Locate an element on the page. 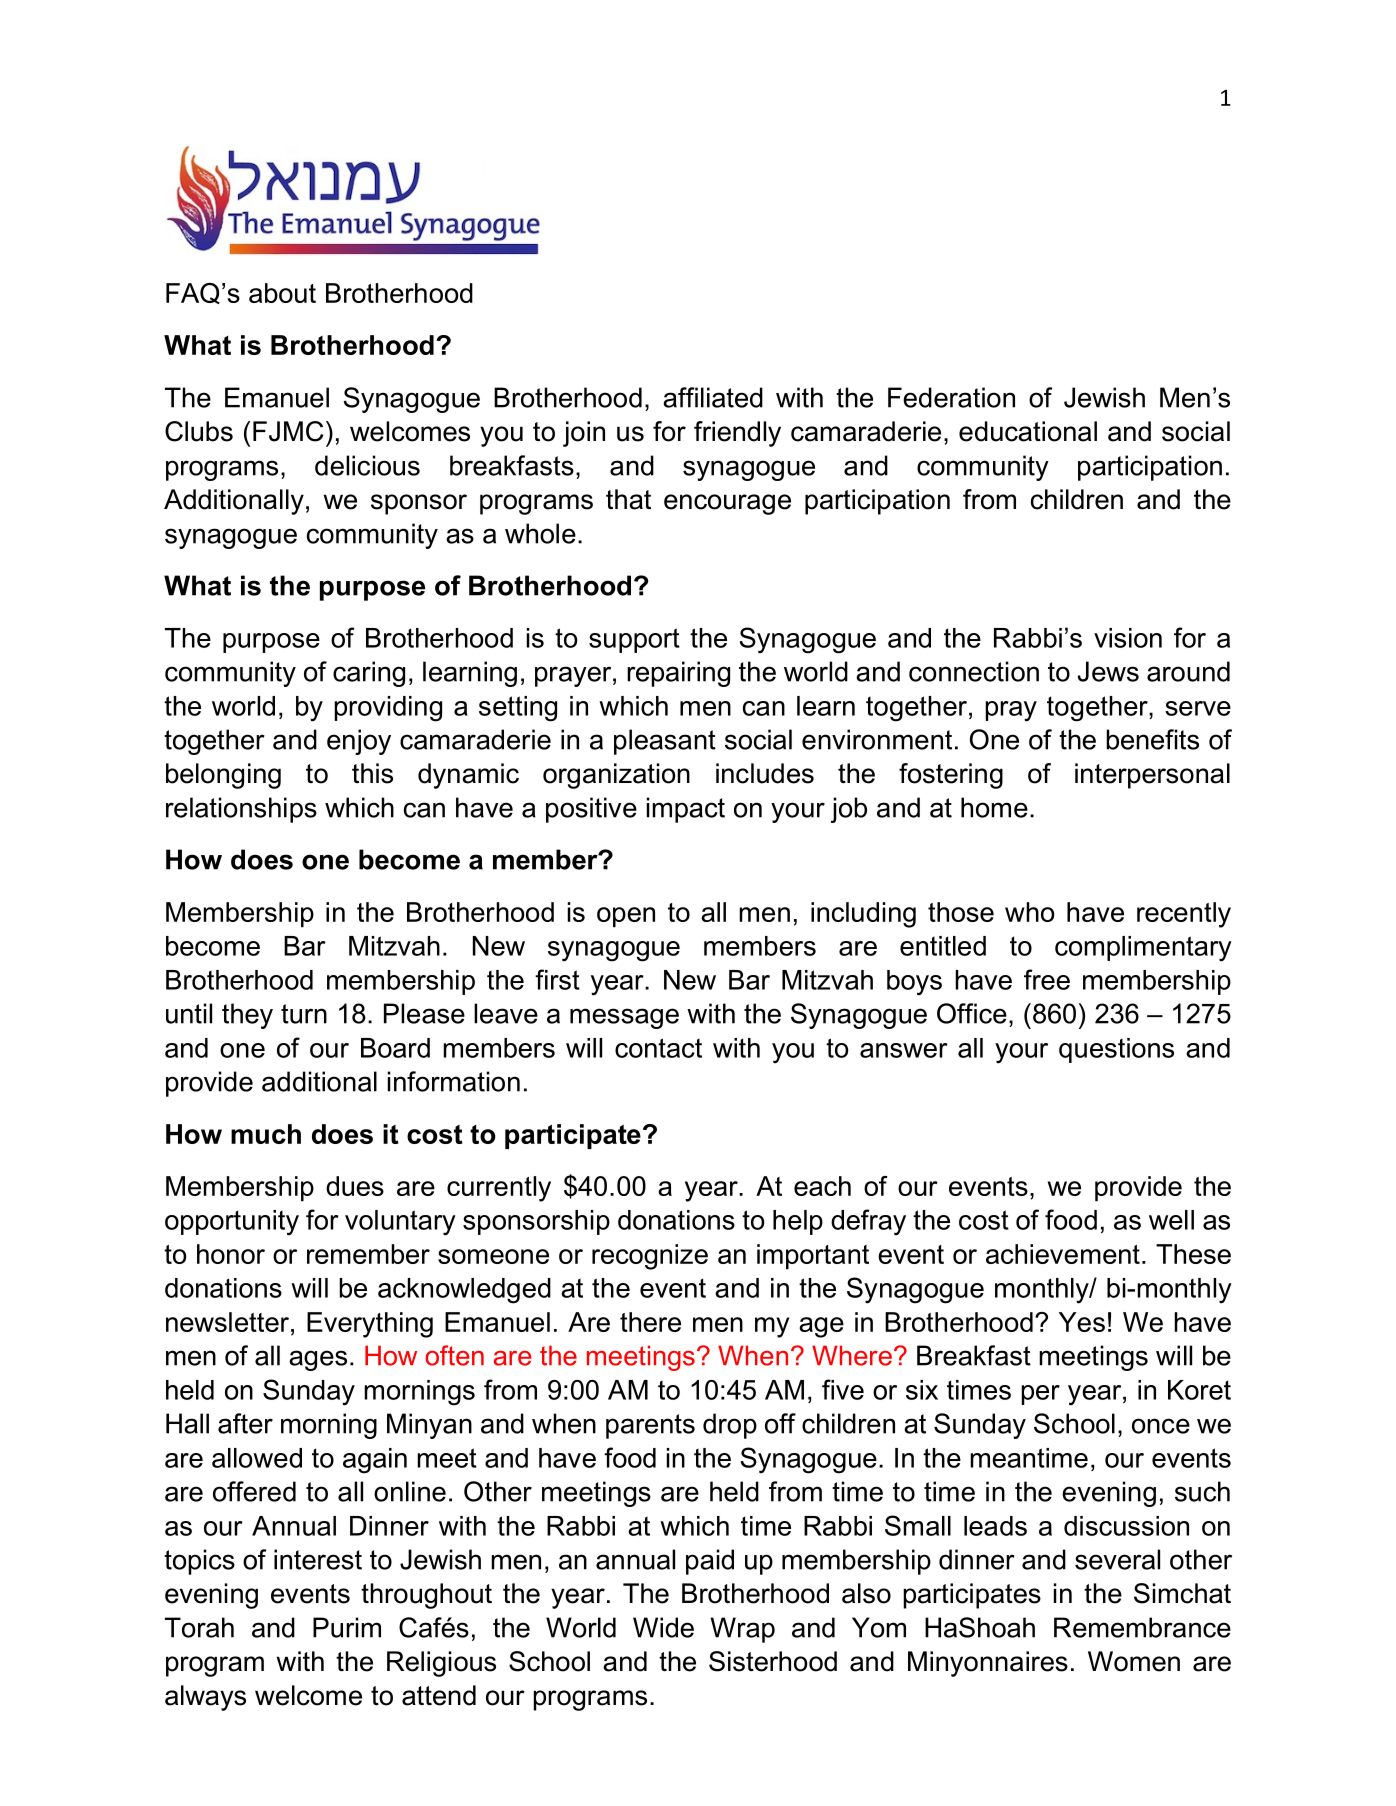 The width and height of the page is (1396, 1806). affiliated is located at coordinates (713, 397).
